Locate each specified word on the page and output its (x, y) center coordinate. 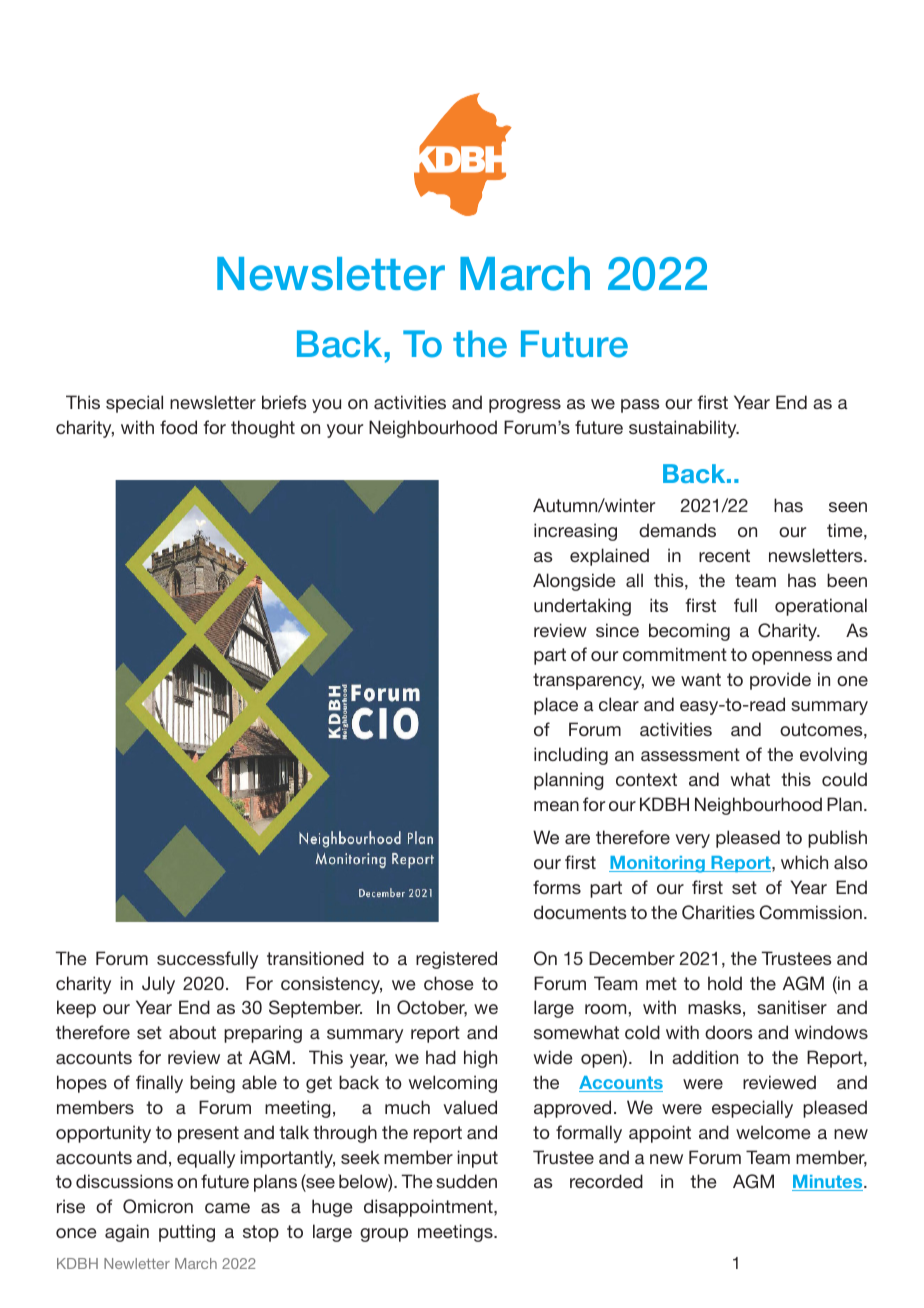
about (192, 1032)
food (178, 427)
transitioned (315, 958)
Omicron (158, 1206)
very (692, 841)
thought (263, 429)
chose (448, 983)
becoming (689, 632)
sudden (466, 1181)
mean (556, 806)
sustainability (684, 429)
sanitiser (792, 1007)
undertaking (582, 607)
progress (525, 406)
